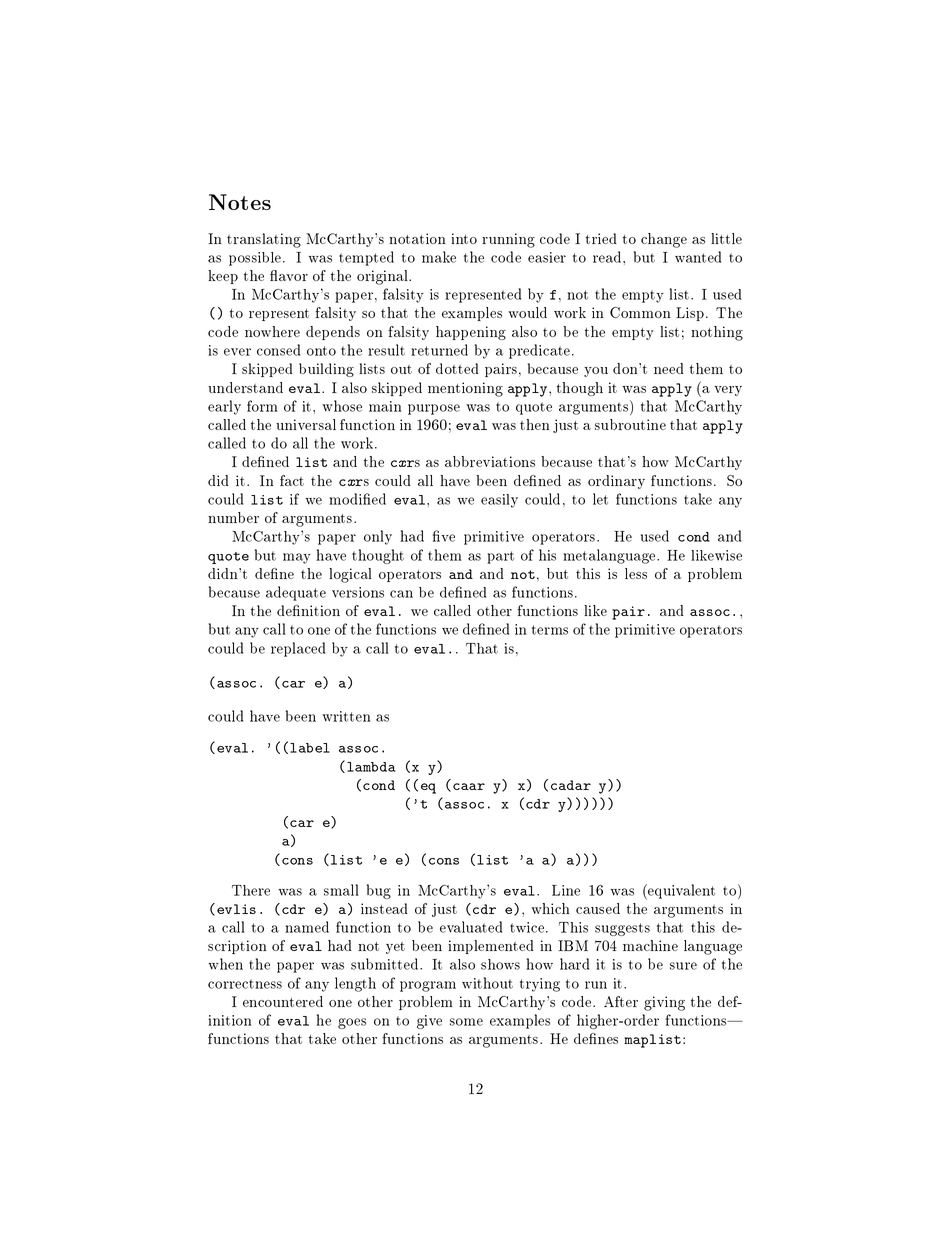 The image size is (952, 1233). What do you see at coordinates (283, 1001) in the screenshot?
I see `encountered` at bounding box center [283, 1001].
